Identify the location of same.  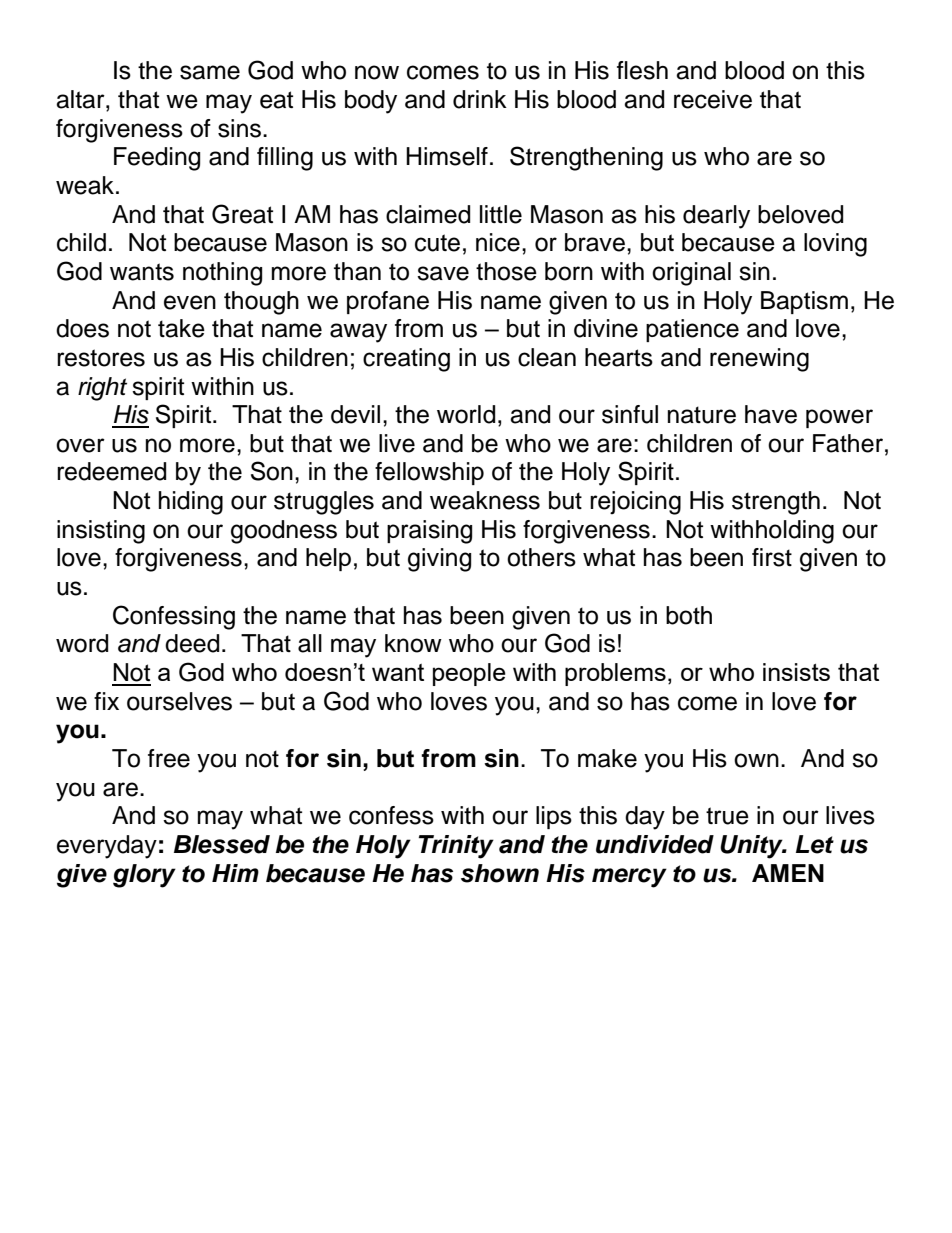
(210, 72).
